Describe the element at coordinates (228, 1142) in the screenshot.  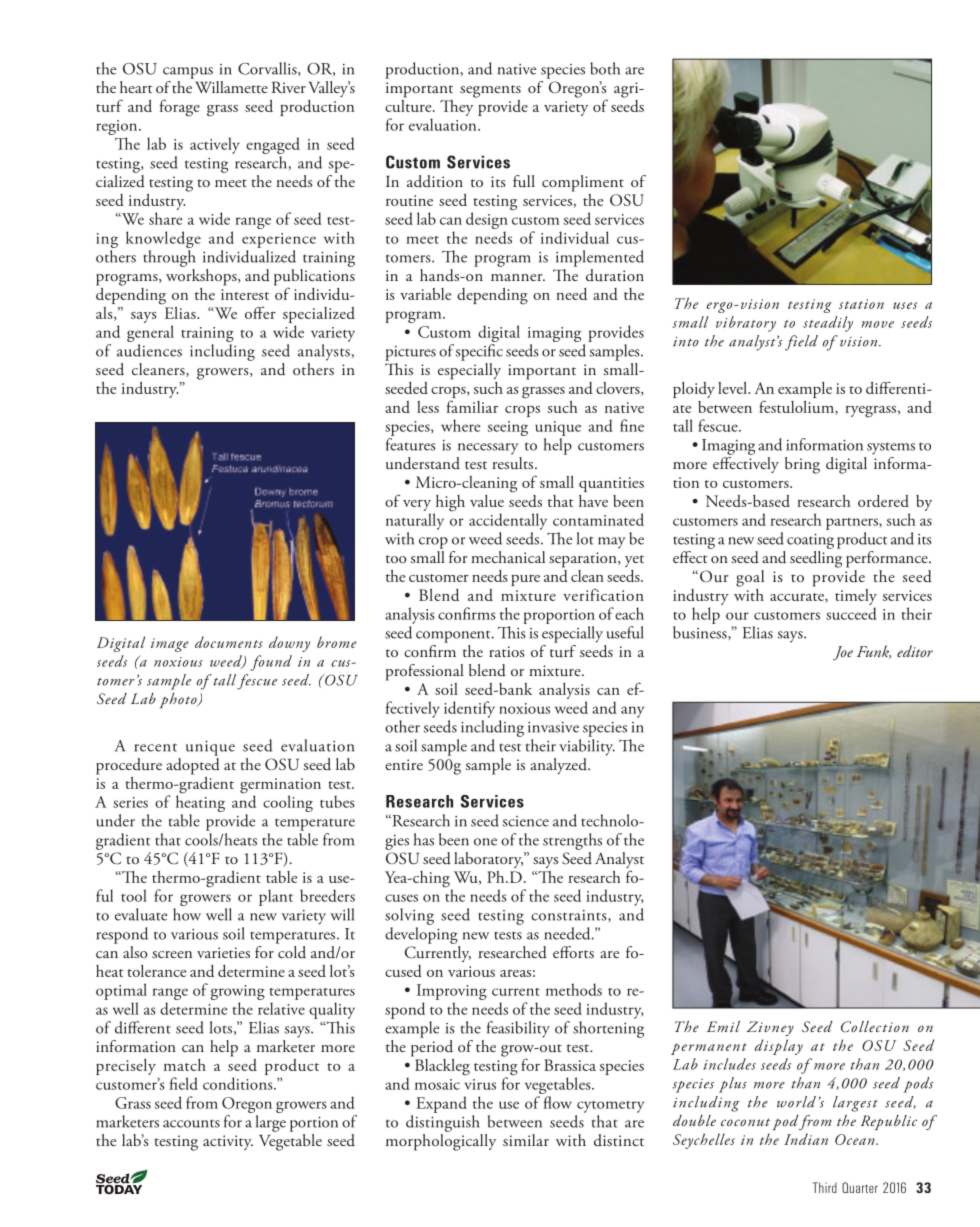
I see `activity` at that location.
